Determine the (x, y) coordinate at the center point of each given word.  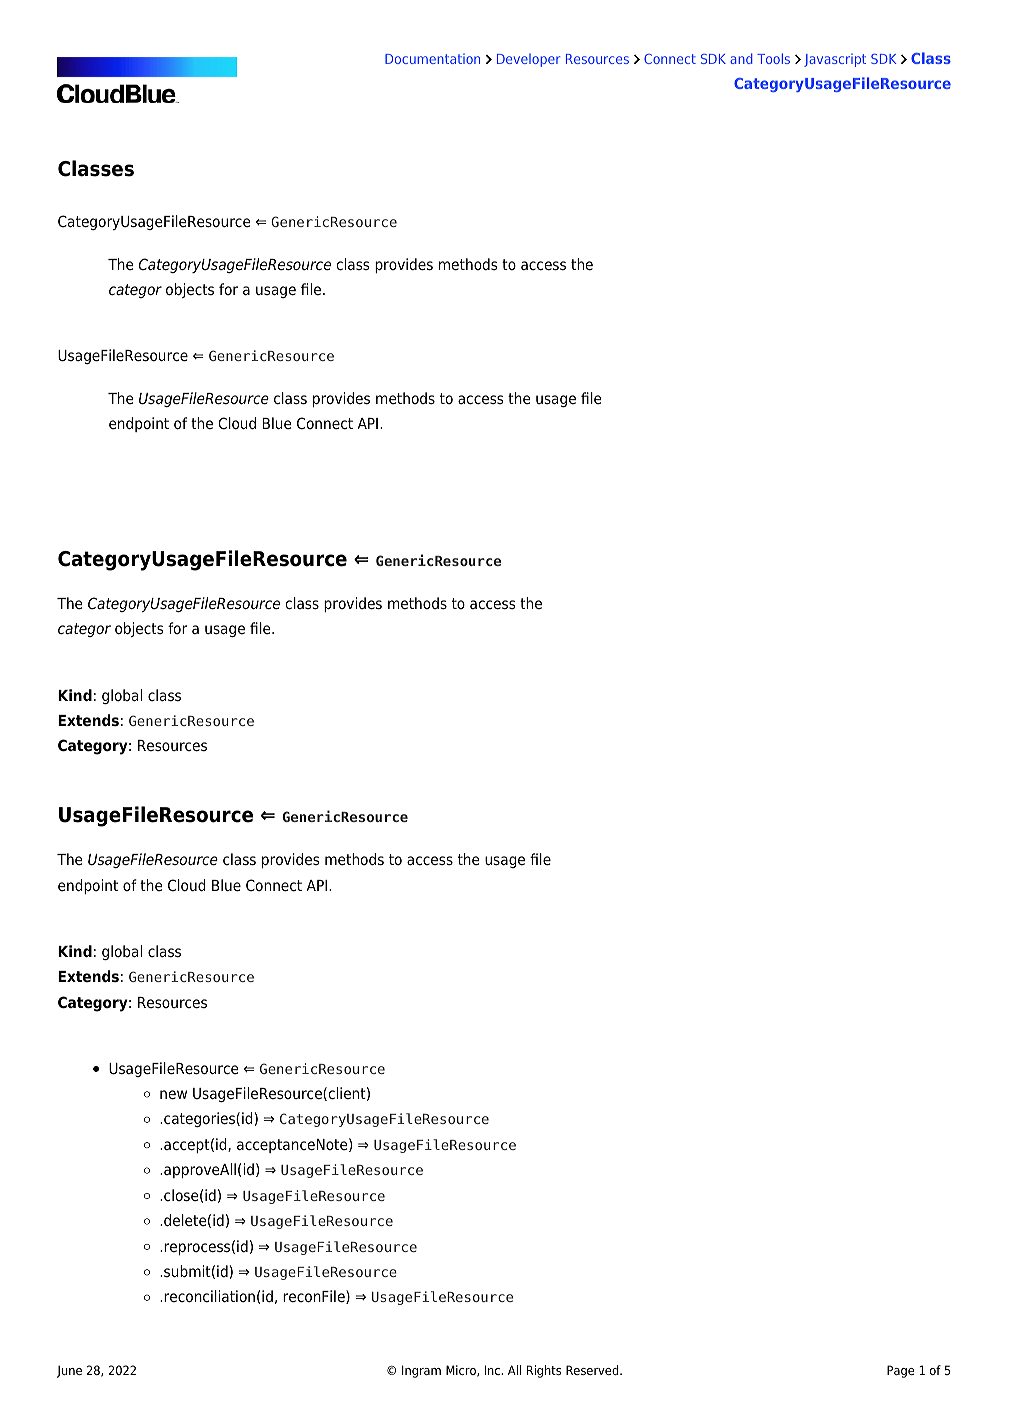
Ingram (421, 1371)
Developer (528, 60)
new (173, 1095)
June (69, 1371)
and (741, 58)
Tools (773, 58)
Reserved (593, 1370)
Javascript (835, 60)
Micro (462, 1371)
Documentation (432, 59)
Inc (493, 1370)
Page (900, 1371)
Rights (544, 1371)
